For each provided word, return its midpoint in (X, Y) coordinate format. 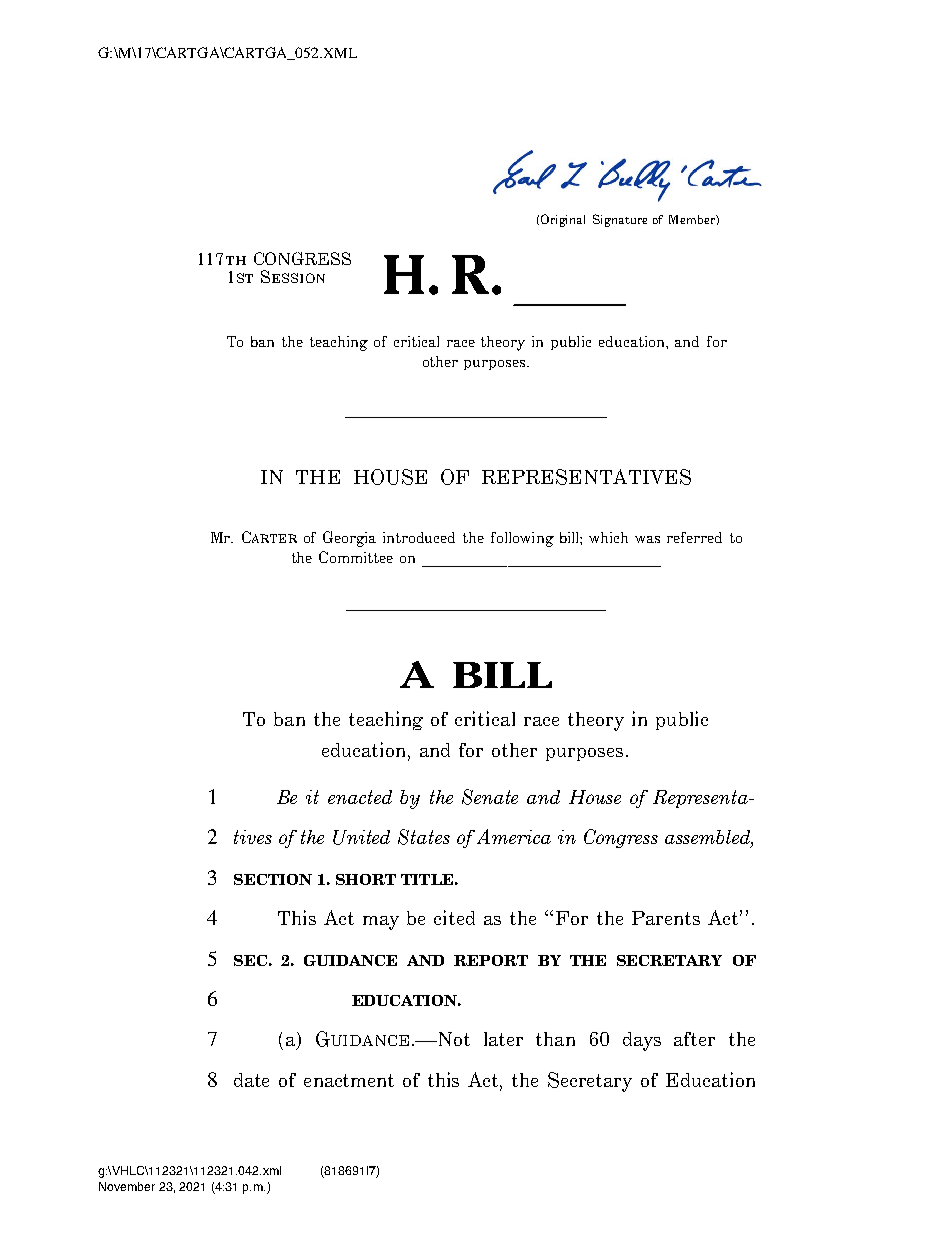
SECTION (273, 879)
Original (563, 220)
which (608, 537)
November (127, 1186)
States (424, 837)
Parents (666, 918)
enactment (349, 1080)
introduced (419, 537)
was (647, 539)
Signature (620, 220)
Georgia (349, 539)
